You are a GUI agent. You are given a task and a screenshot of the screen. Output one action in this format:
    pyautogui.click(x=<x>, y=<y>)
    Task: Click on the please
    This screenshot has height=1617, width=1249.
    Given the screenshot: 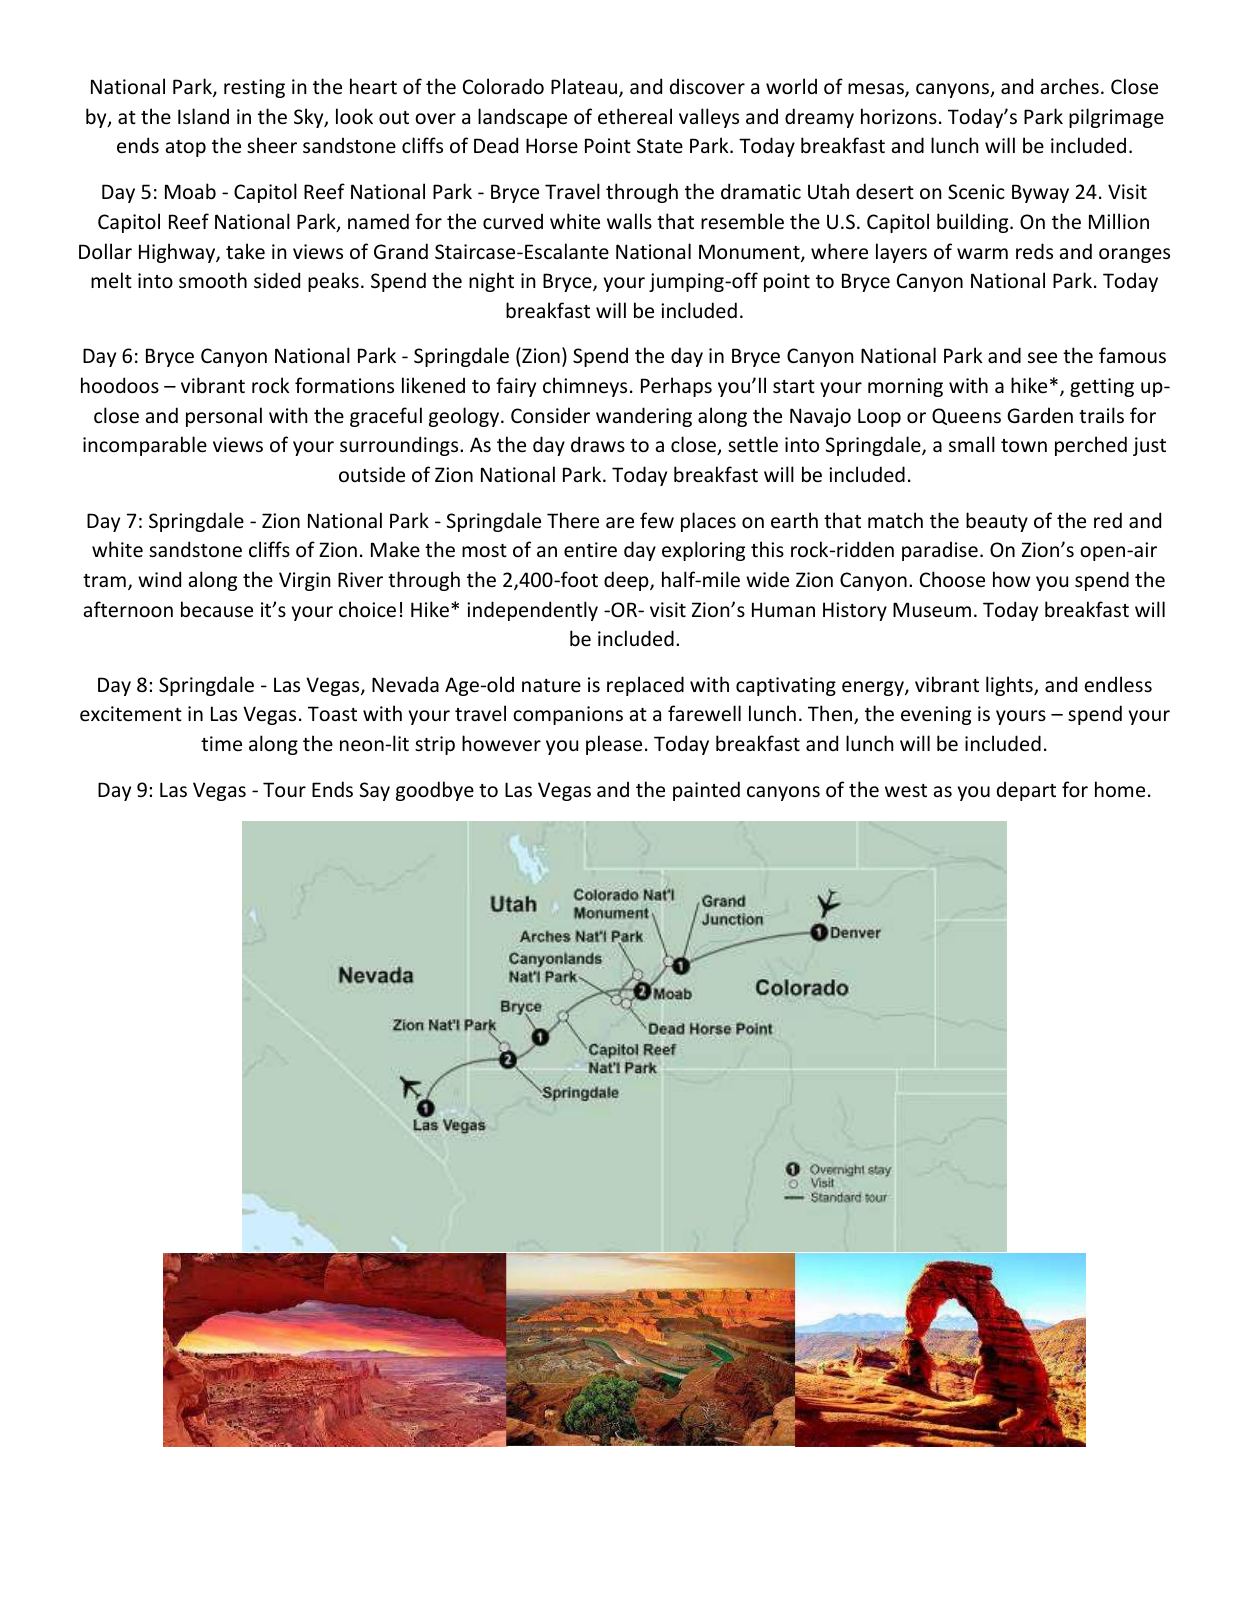 What is the action you would take?
    pyautogui.click(x=614, y=745)
